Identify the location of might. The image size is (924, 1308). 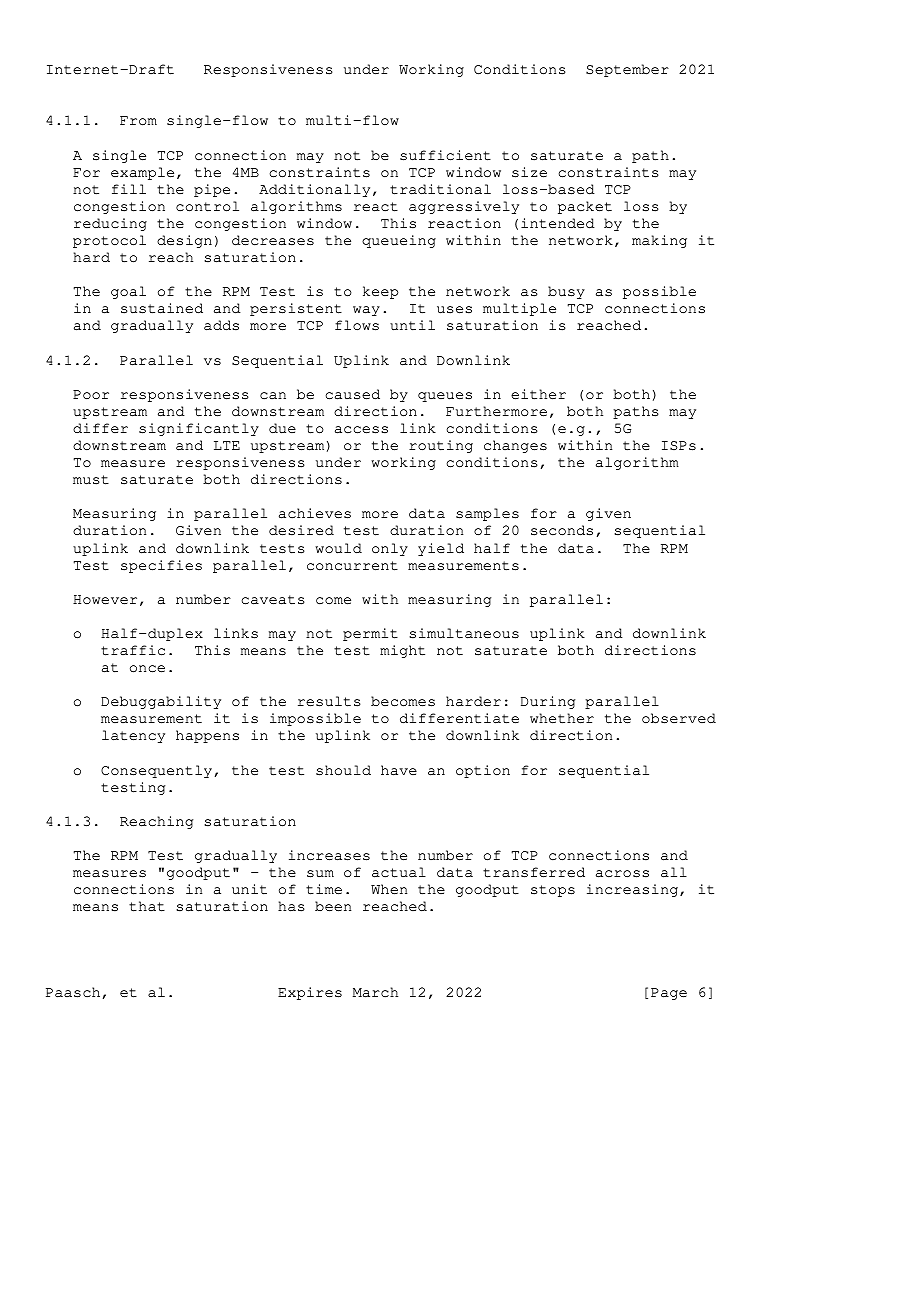
(402, 651).
